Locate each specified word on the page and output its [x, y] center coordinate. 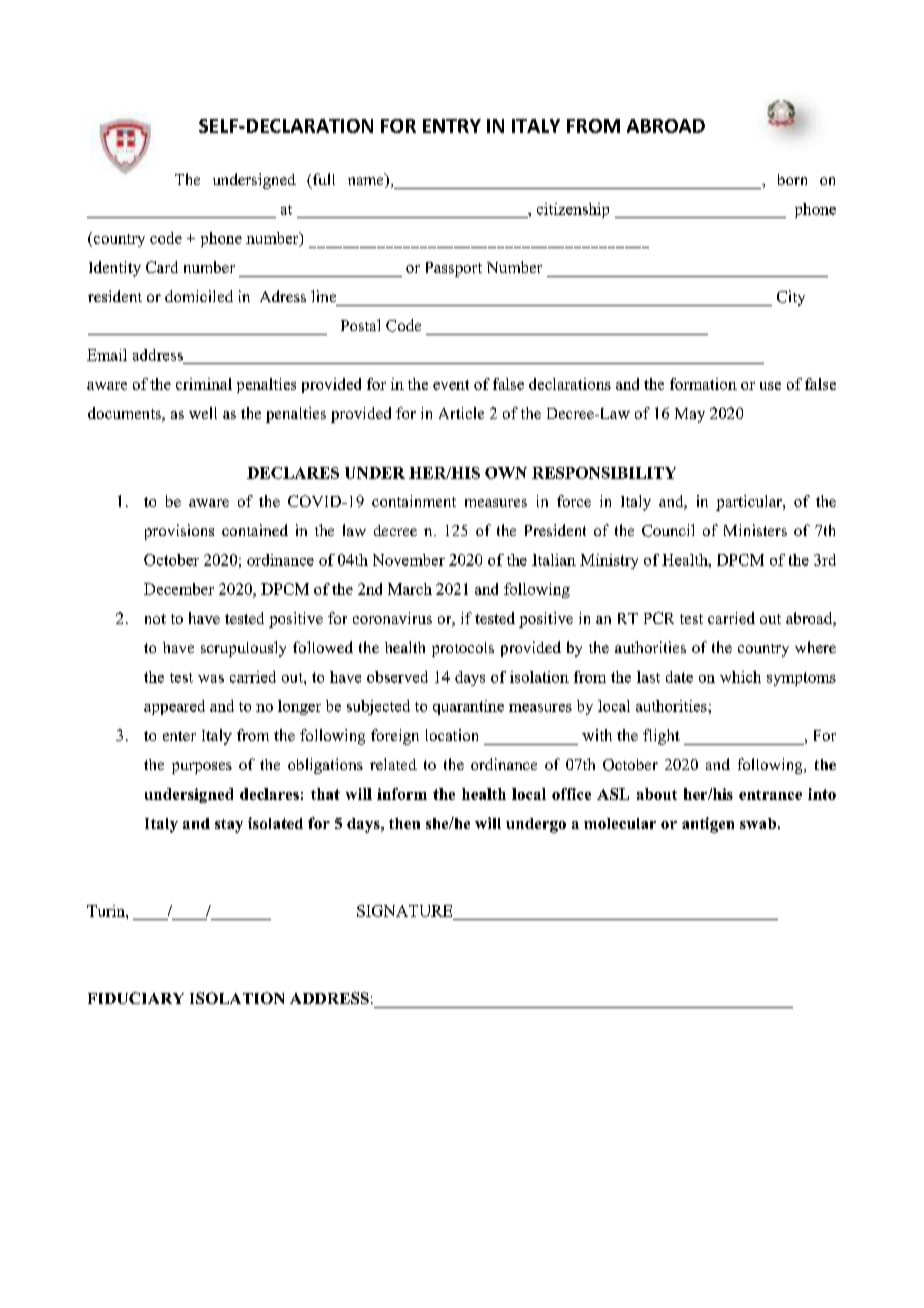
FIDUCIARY [136, 998]
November [409, 560]
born [792, 179]
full [322, 180]
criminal [204, 384]
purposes [202, 768]
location [452, 735]
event [451, 385]
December [179, 589]
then [404, 823]
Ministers [755, 530]
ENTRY [452, 126]
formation [703, 384]
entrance [770, 795]
